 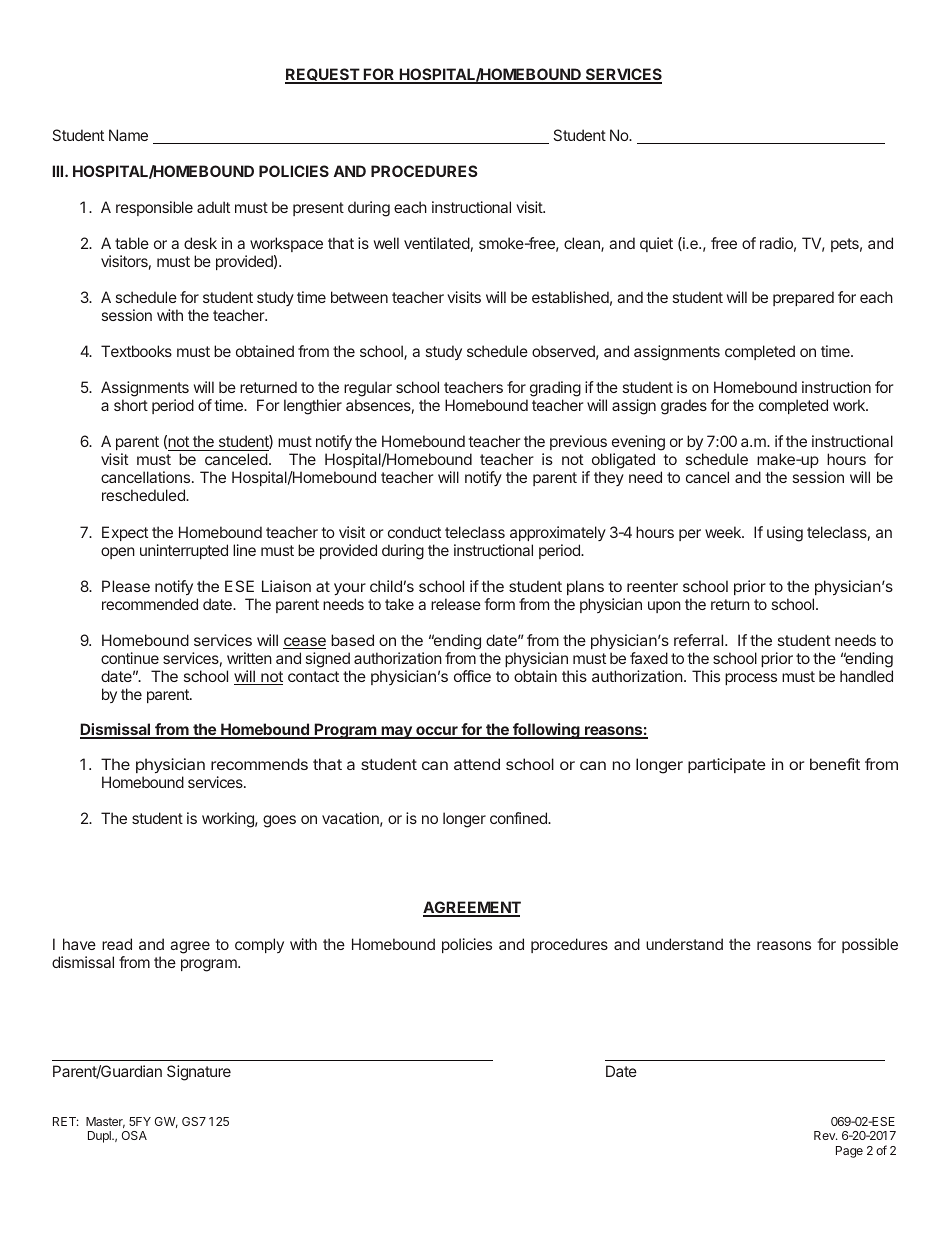 What do you see at coordinates (323, 76) in the screenshot?
I see `REQUEST` at bounding box center [323, 76].
